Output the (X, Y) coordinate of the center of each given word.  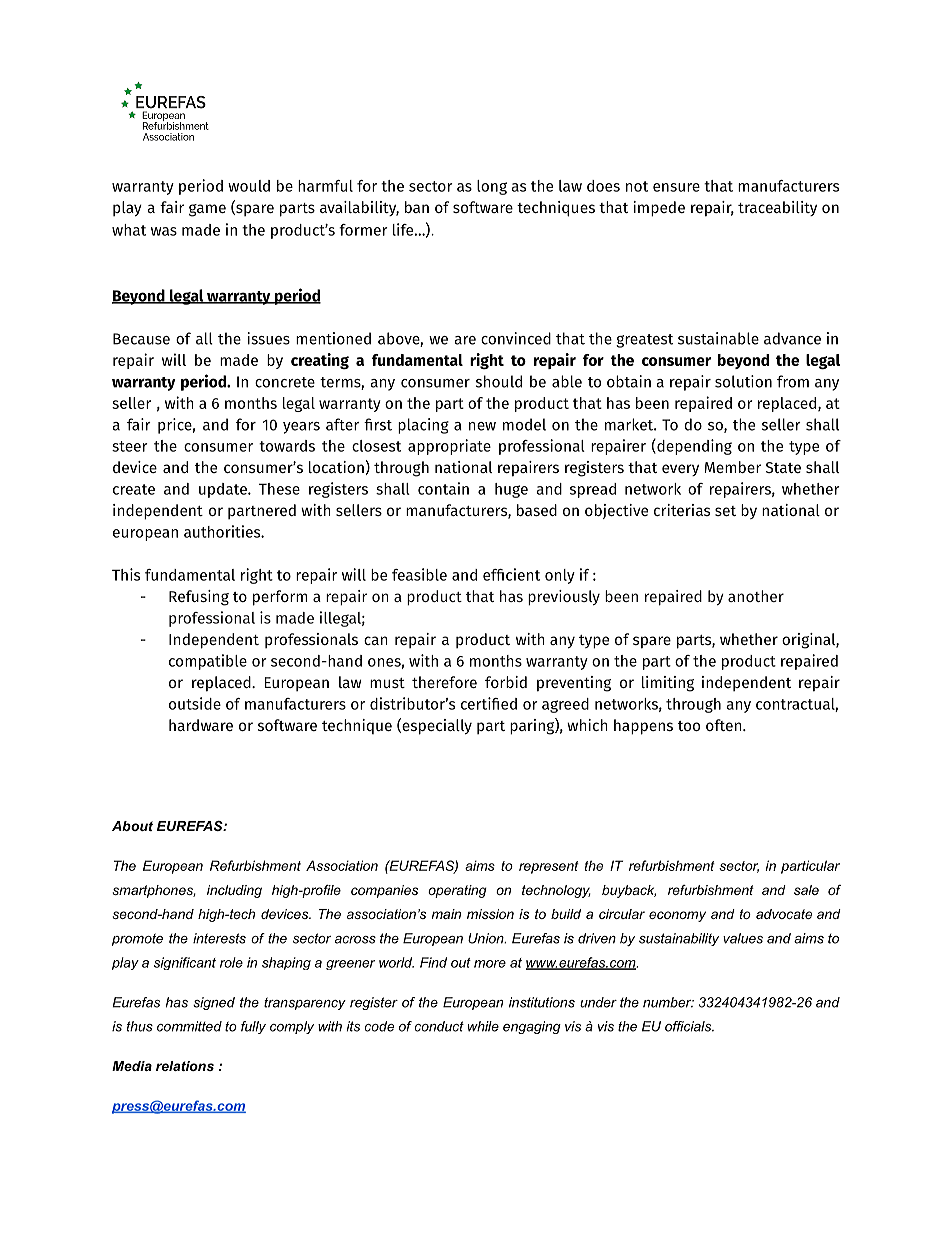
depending (693, 447)
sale (806, 890)
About (132, 826)
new (482, 426)
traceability (777, 208)
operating (457, 891)
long (492, 187)
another (756, 596)
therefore (444, 682)
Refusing (199, 598)
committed (189, 1026)
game (207, 210)
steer (130, 446)
